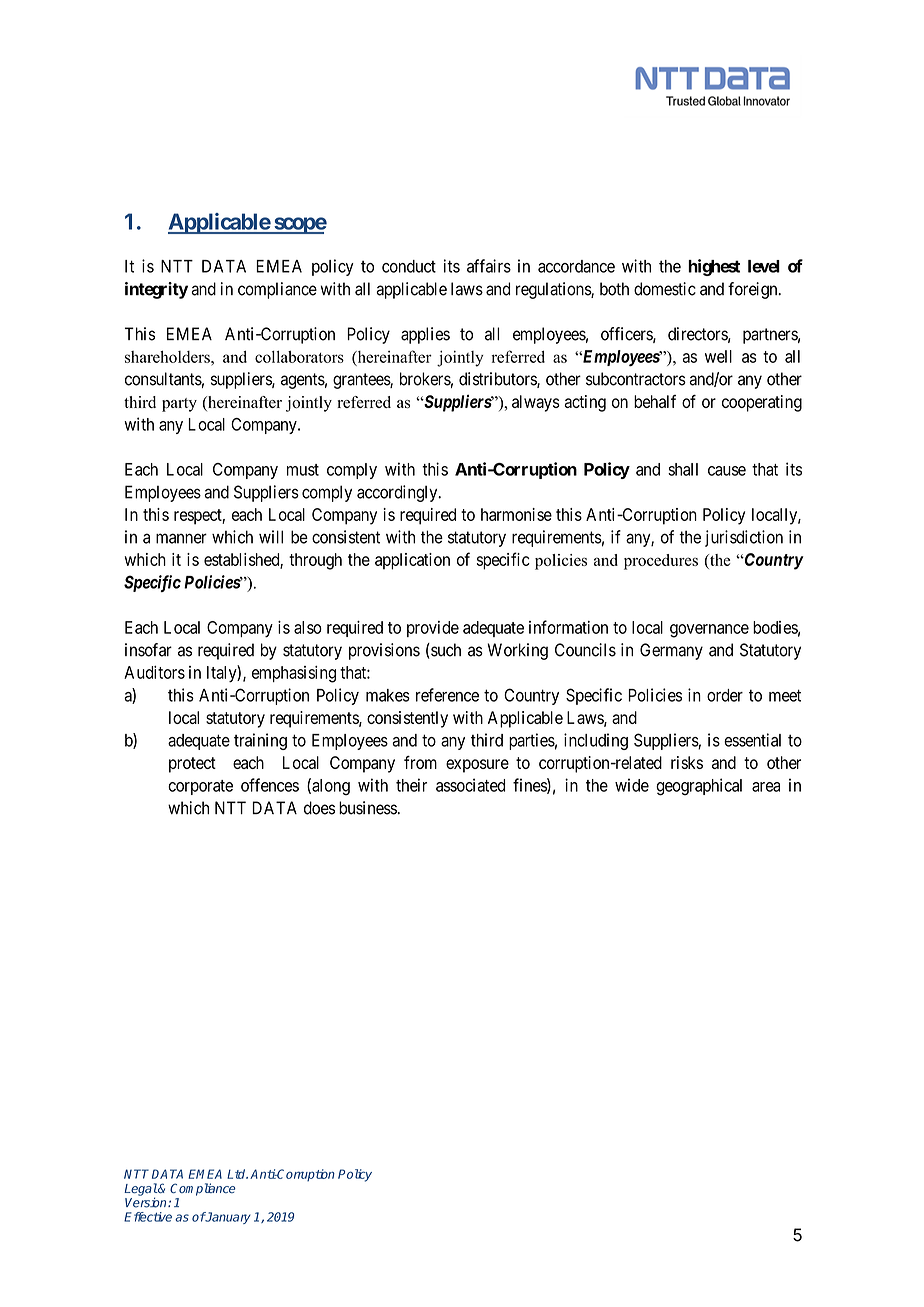 The image size is (924, 1307). What do you see at coordinates (237, 1174) in the screenshot?
I see `Ltd` at bounding box center [237, 1174].
